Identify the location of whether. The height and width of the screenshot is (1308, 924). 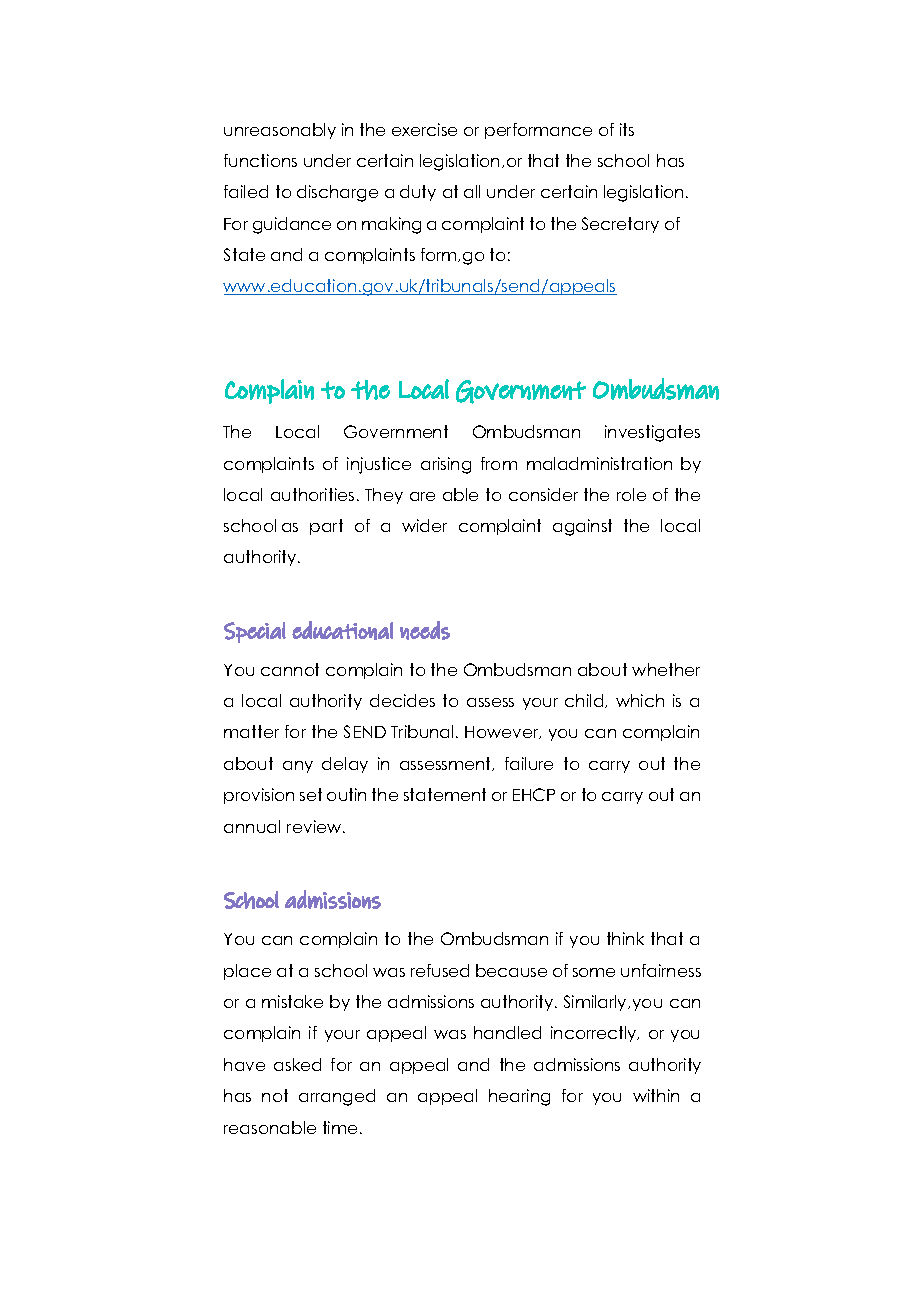
(666, 669).
